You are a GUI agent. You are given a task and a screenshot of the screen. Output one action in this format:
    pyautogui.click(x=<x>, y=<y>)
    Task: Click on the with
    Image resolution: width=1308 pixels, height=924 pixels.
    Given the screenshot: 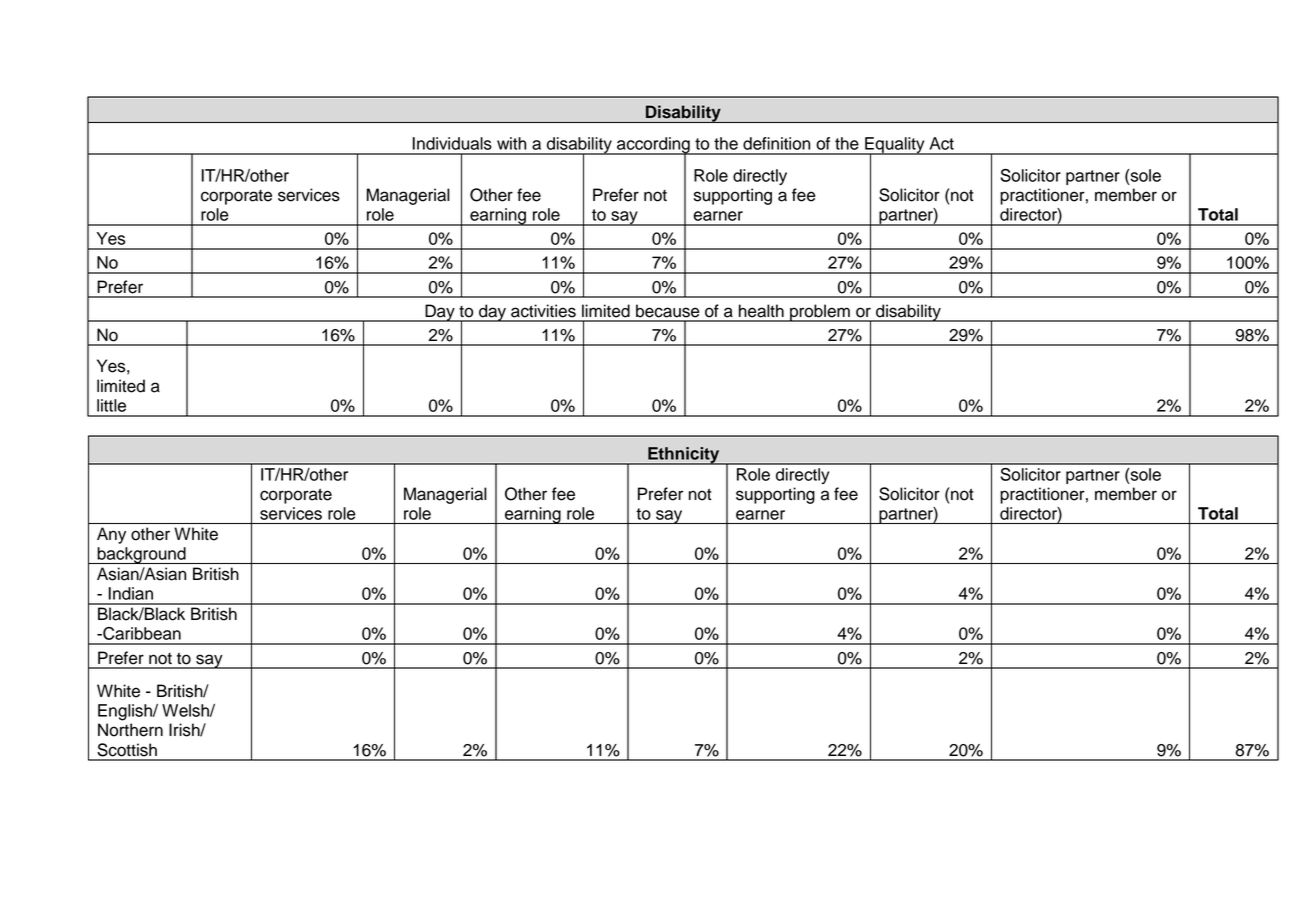 What is the action you would take?
    pyautogui.click(x=511, y=143)
